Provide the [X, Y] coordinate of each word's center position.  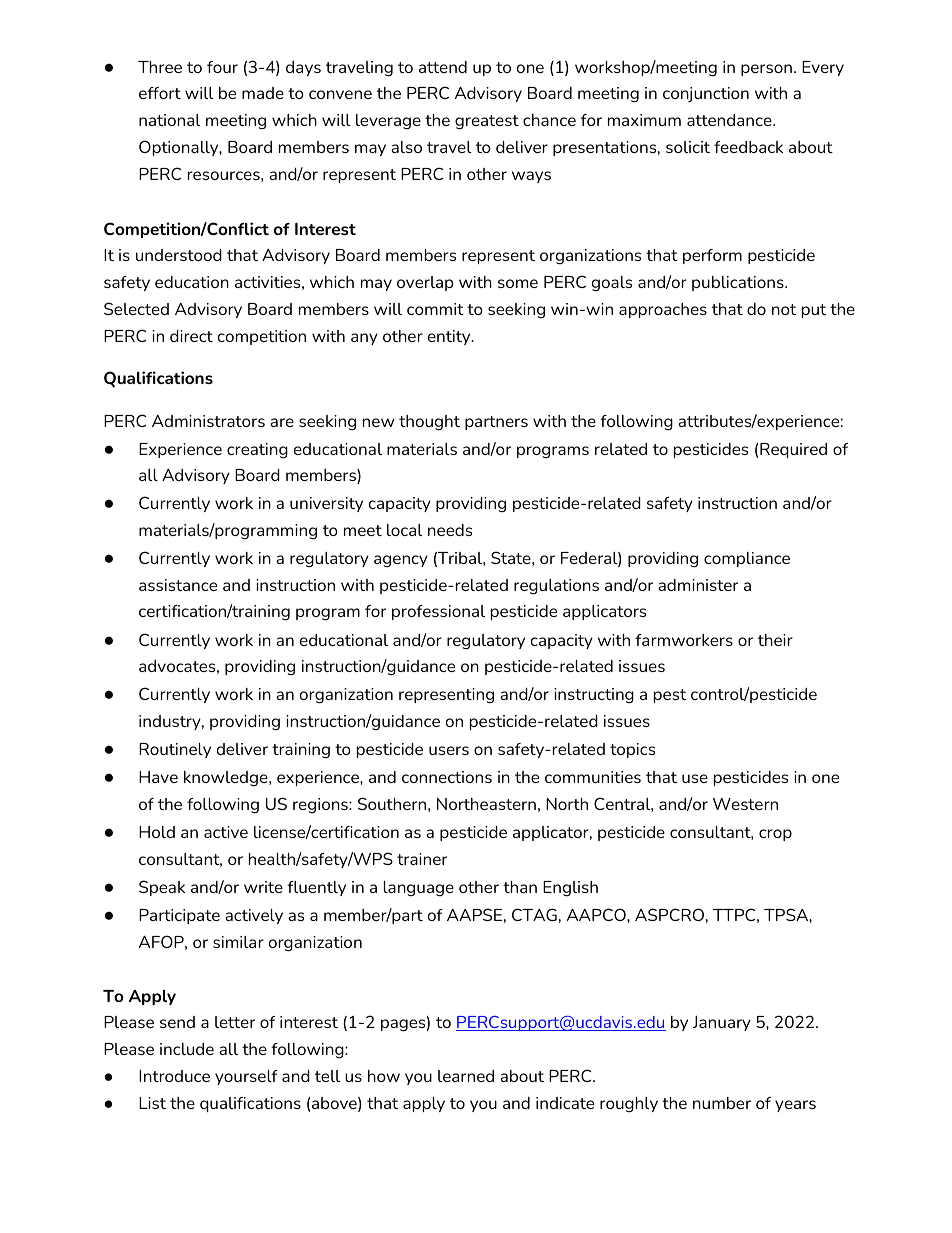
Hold [157, 832]
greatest [487, 122]
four [222, 67]
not [784, 309]
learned [466, 1076]
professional [438, 612]
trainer [422, 859]
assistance [178, 585]
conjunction [706, 94]
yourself [246, 1077]
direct [191, 336]
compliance [747, 559]
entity [450, 337]
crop [775, 835]
